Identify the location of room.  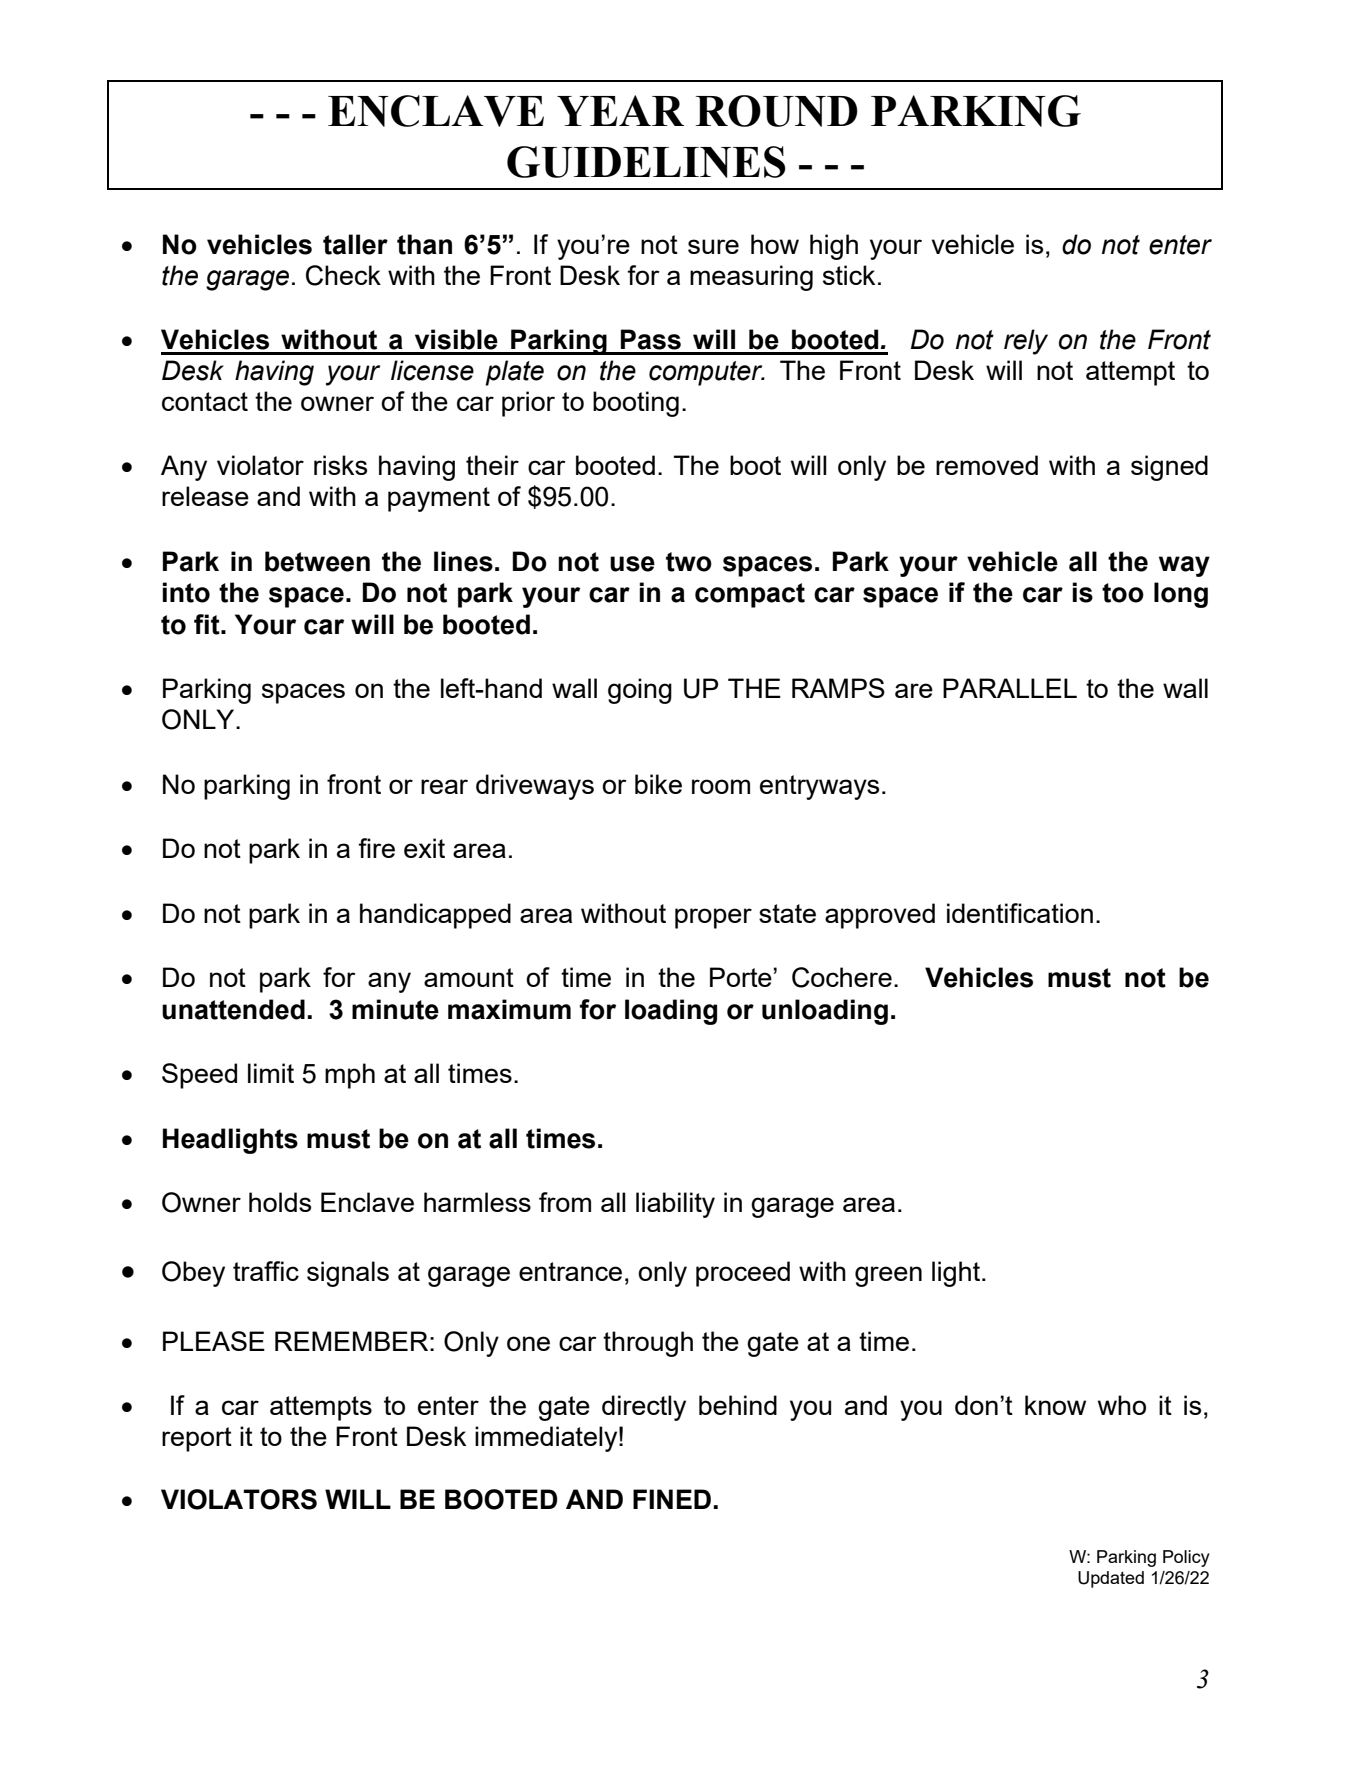
(721, 786).
